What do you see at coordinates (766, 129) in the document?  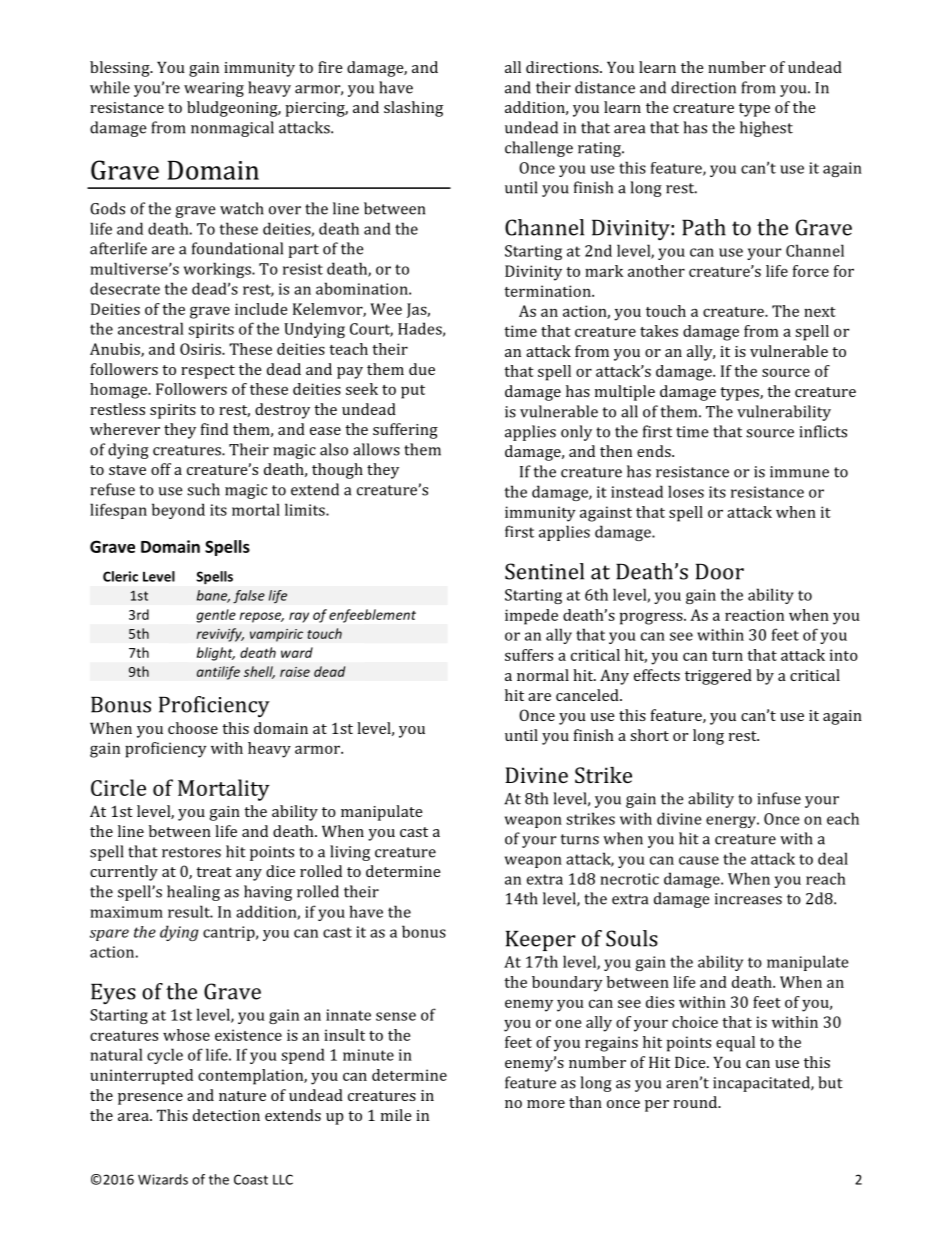 I see `highest` at bounding box center [766, 129].
